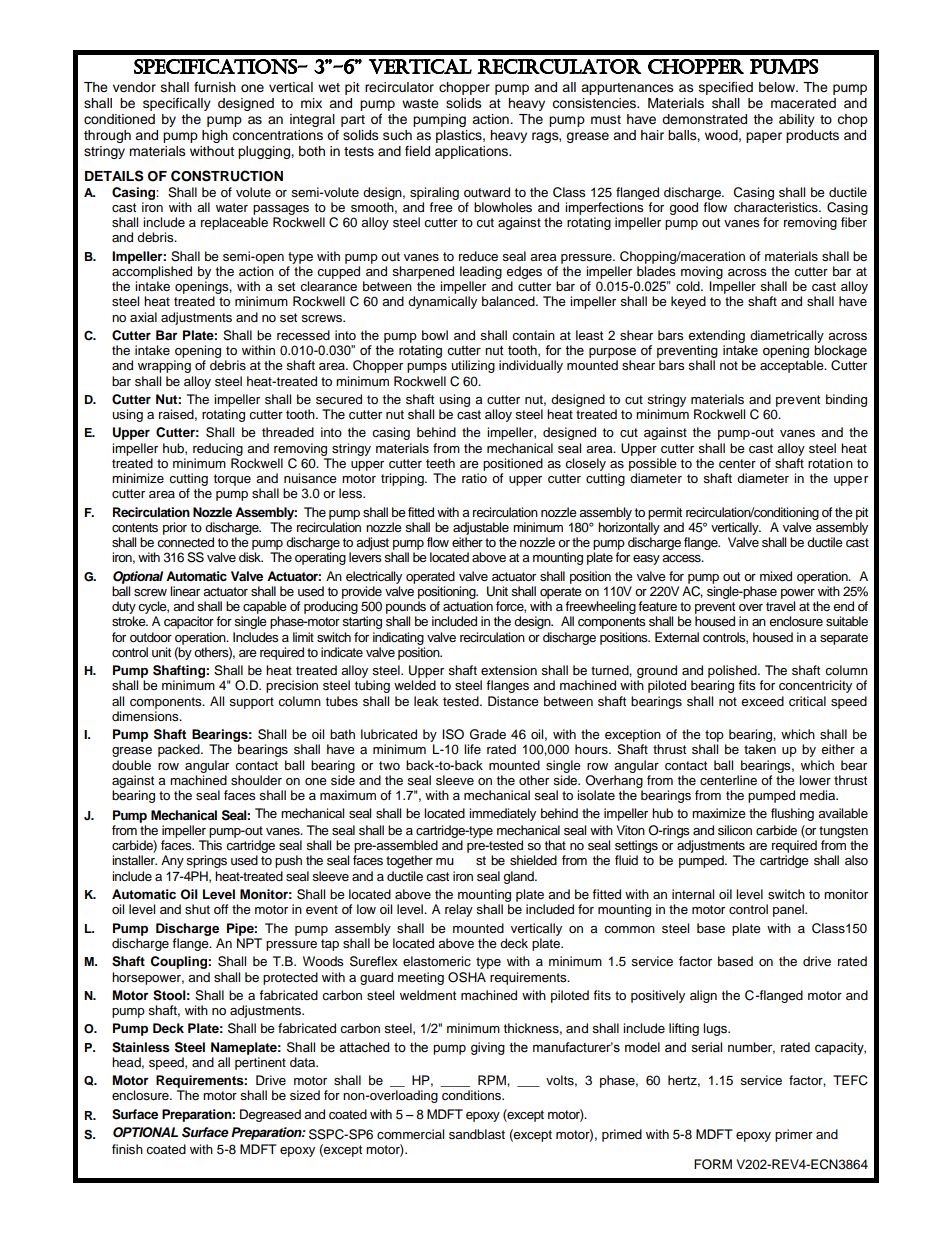 Image resolution: width=952 pixels, height=1233 pixels. I want to click on wrapping, so click(164, 366).
